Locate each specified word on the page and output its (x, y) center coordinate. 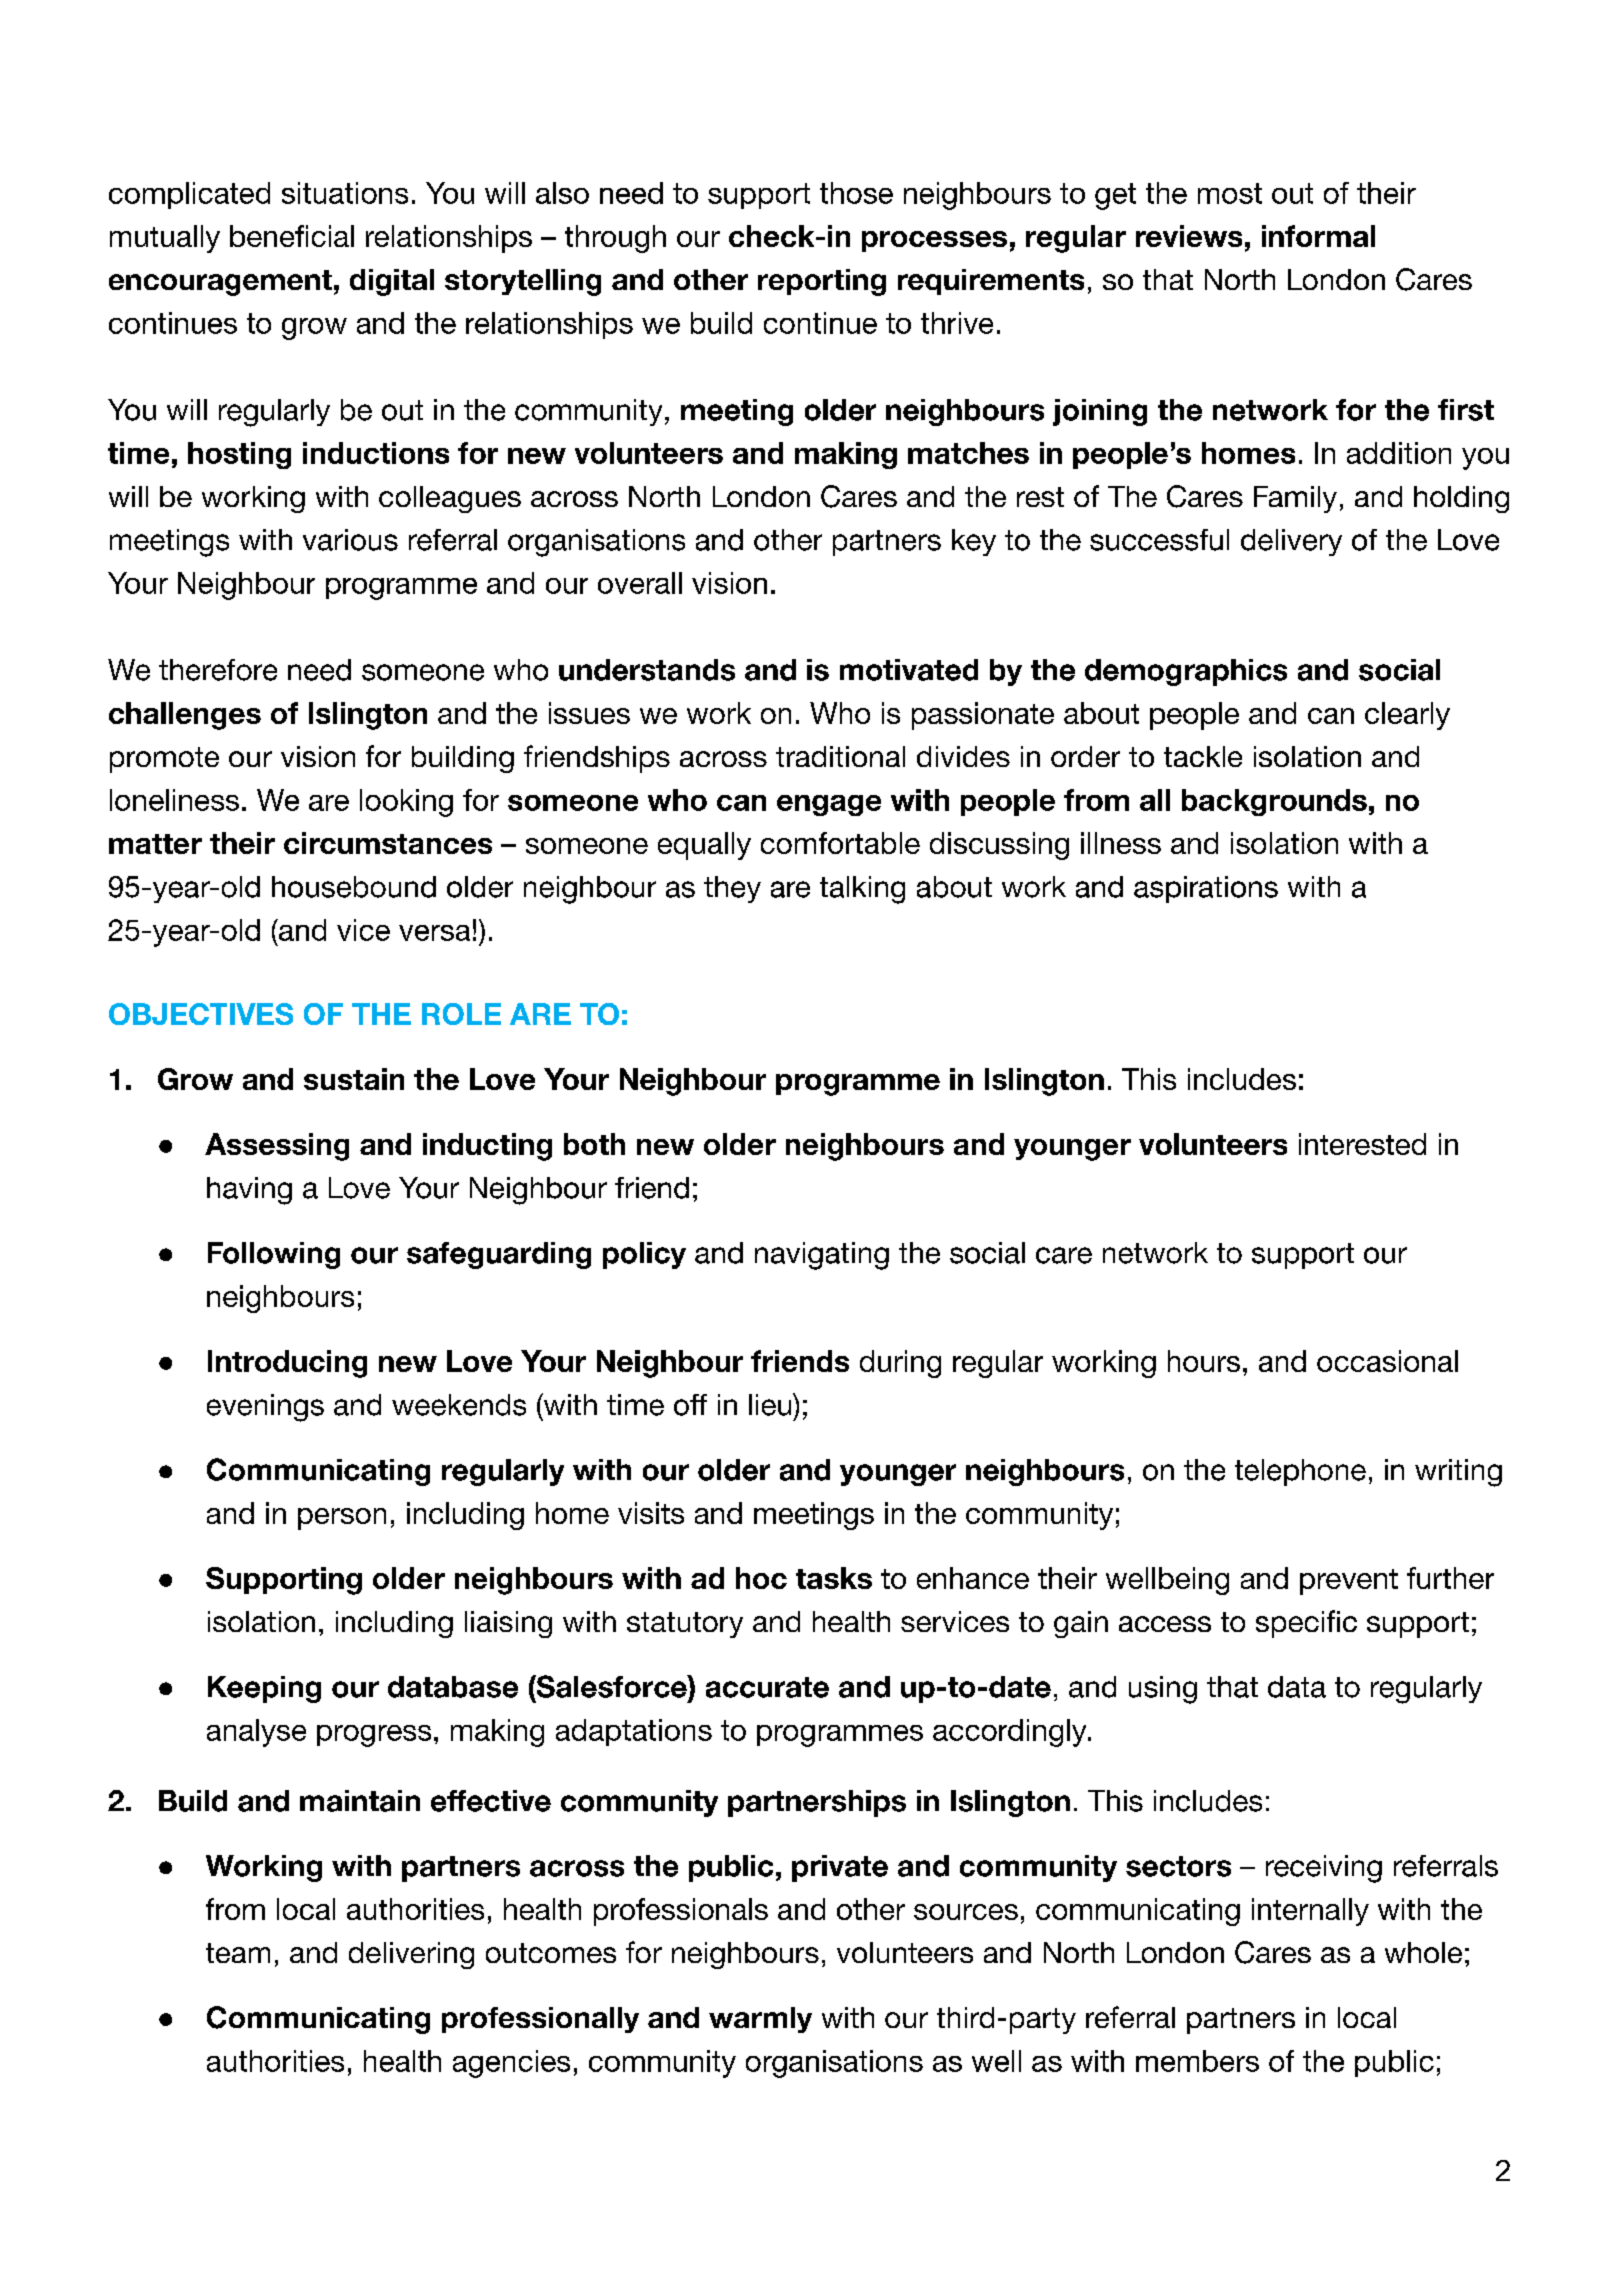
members (1197, 2061)
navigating (822, 1256)
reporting (822, 282)
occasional (1387, 1361)
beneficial (292, 236)
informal (1318, 236)
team (238, 1953)
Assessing (277, 1147)
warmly (760, 2020)
